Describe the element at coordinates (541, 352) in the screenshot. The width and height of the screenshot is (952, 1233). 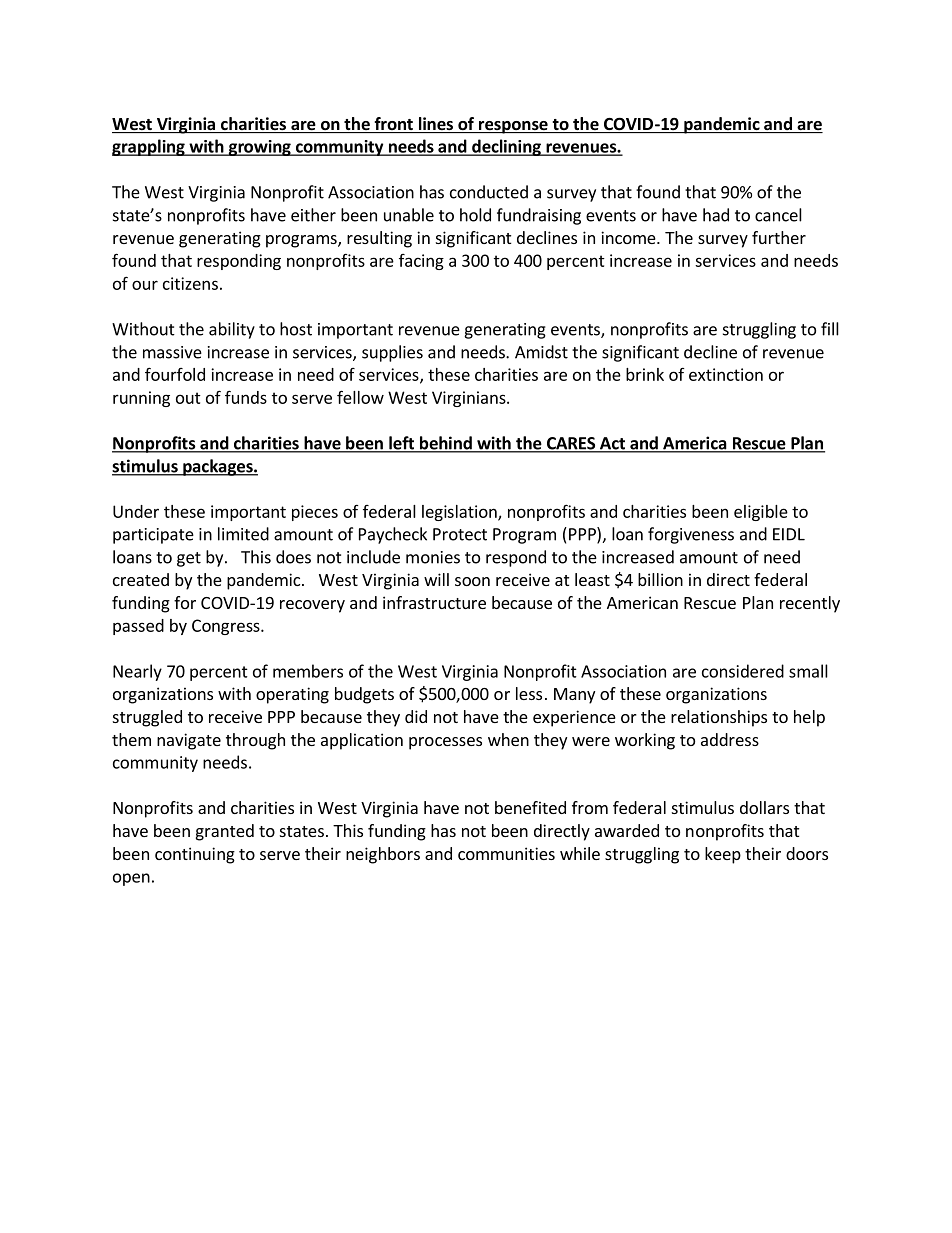
I see `Amidst` at that location.
